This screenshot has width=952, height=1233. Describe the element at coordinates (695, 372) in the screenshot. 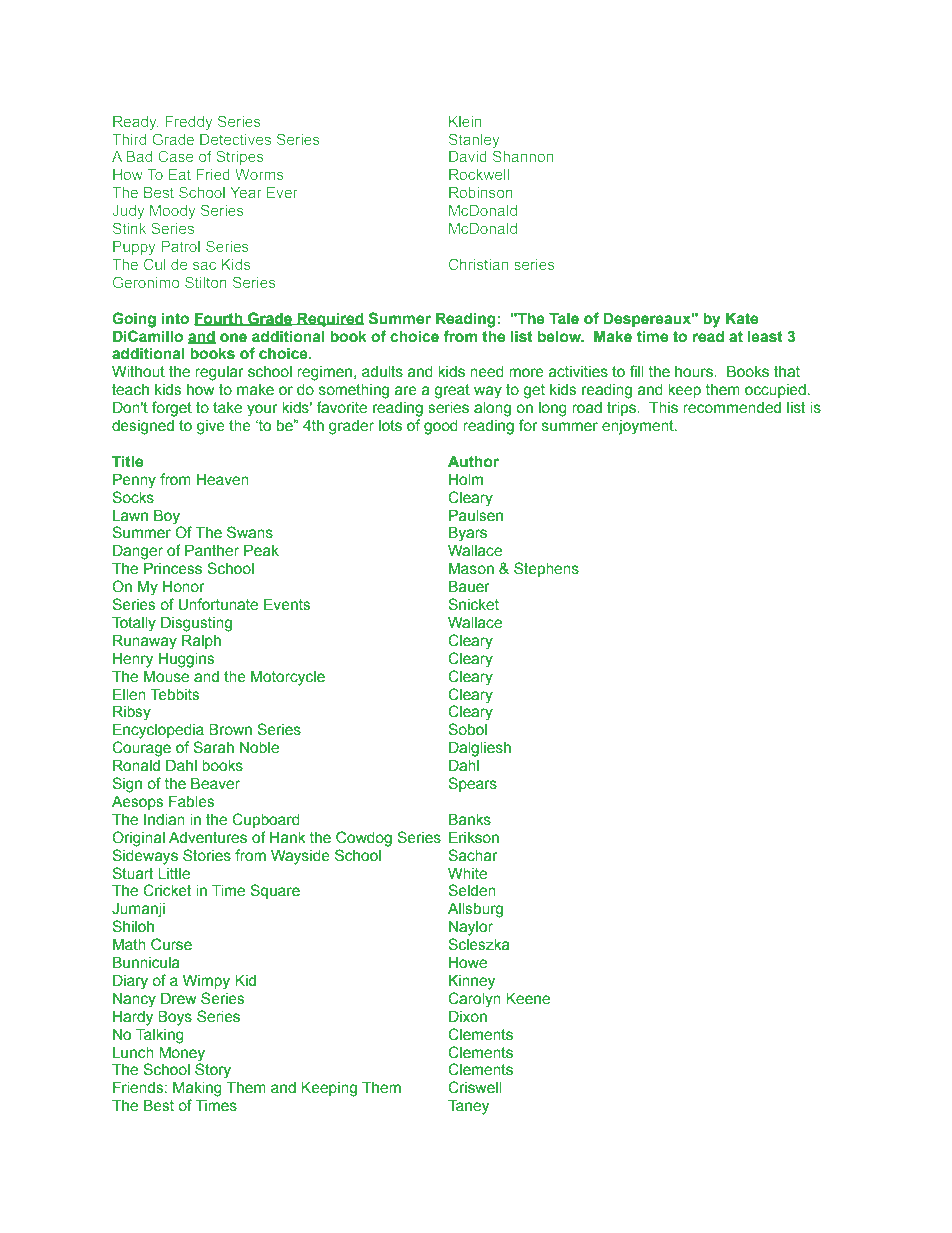

I see `hours` at that location.
